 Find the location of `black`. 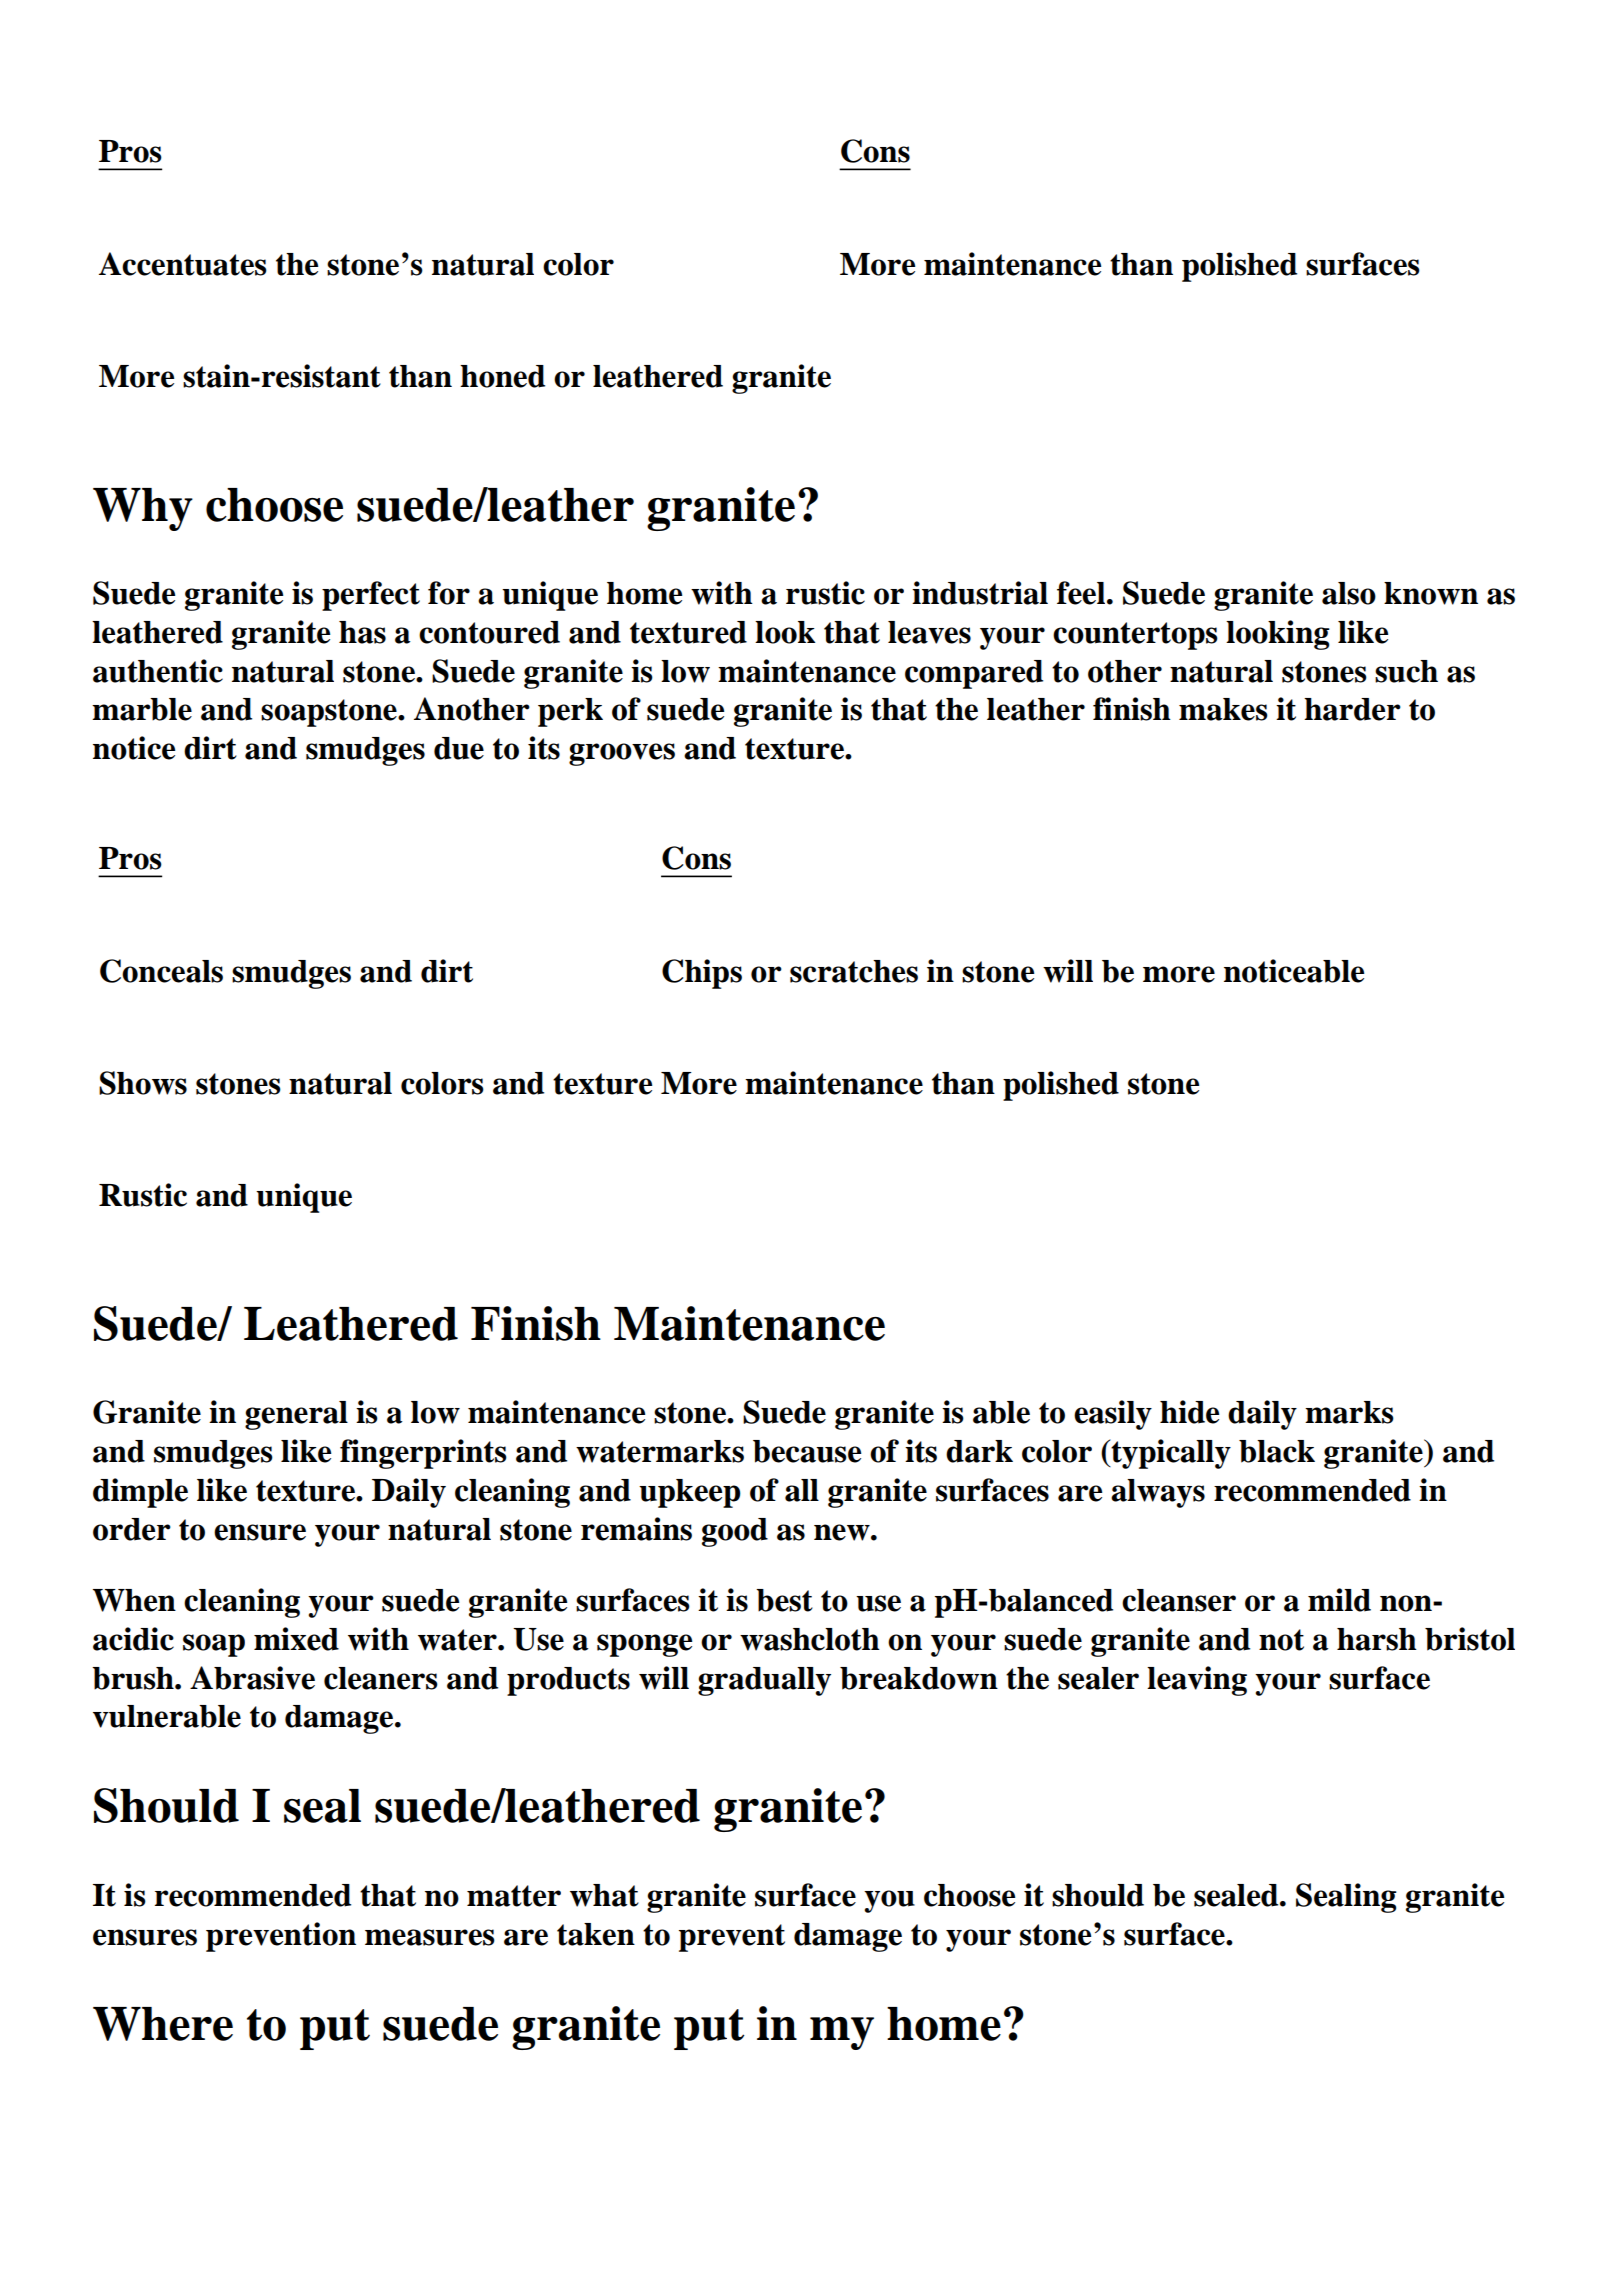

black is located at coordinates (1277, 1451).
